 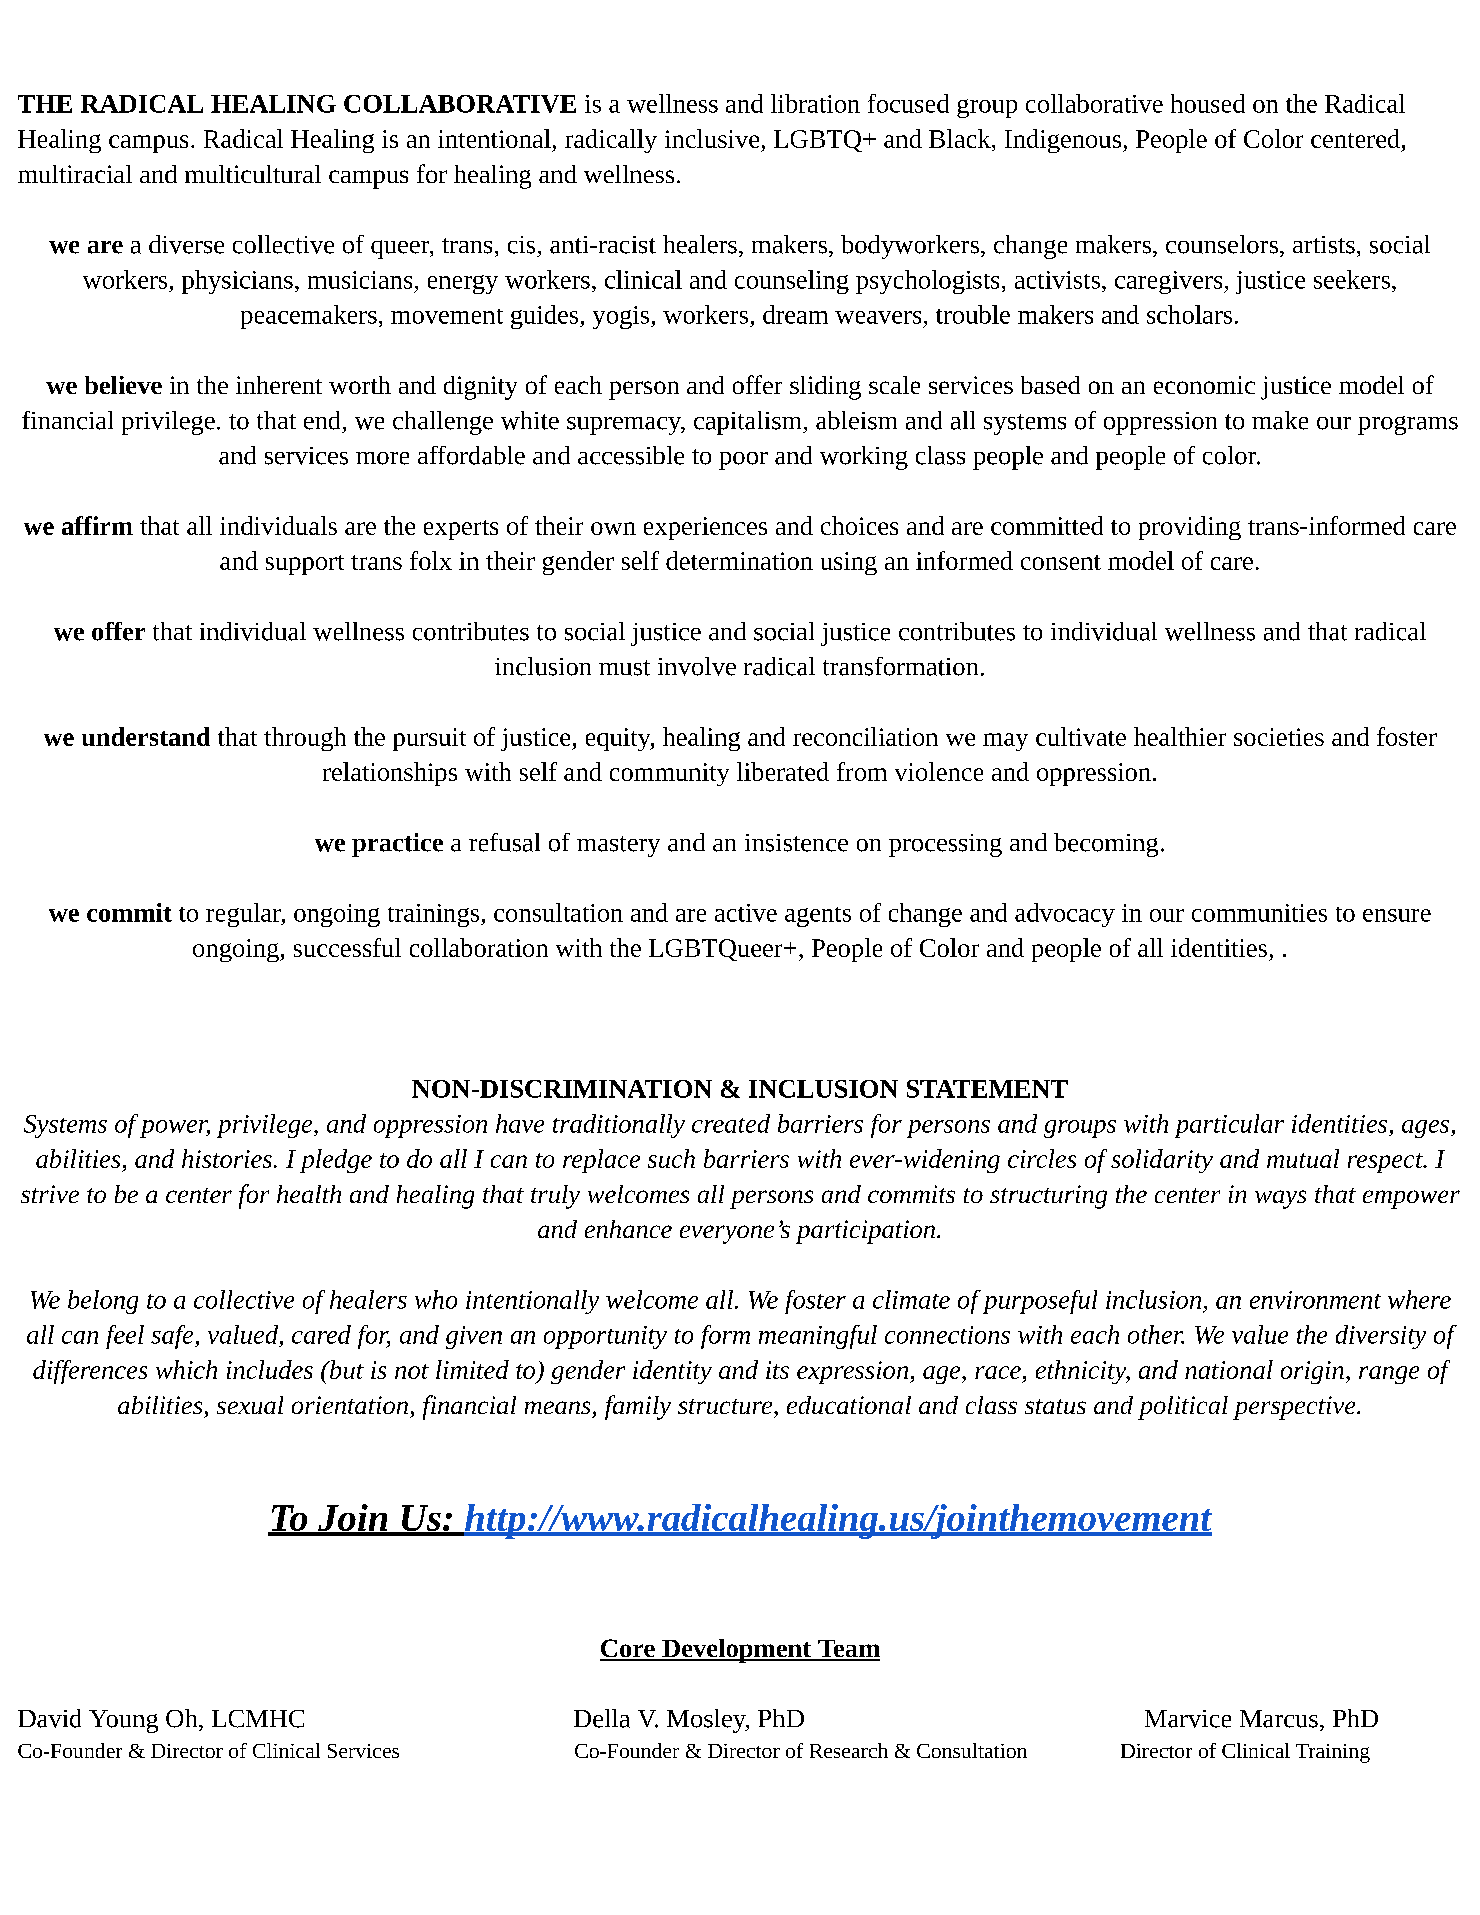 I want to click on Mosley, so click(x=707, y=1721).
